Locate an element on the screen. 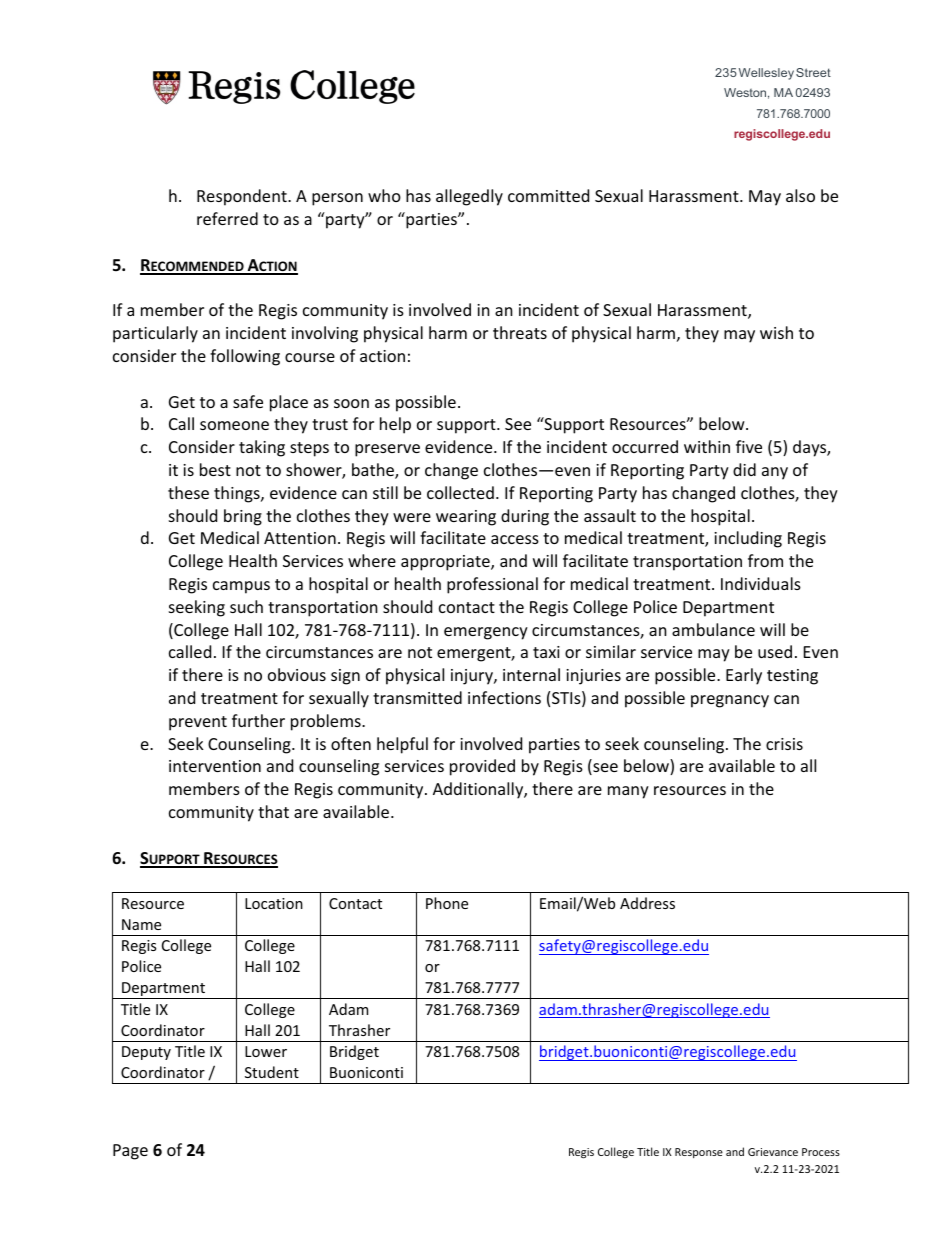 Image resolution: width=952 pixels, height=1233 pixels. allegedly is located at coordinates (469, 197).
